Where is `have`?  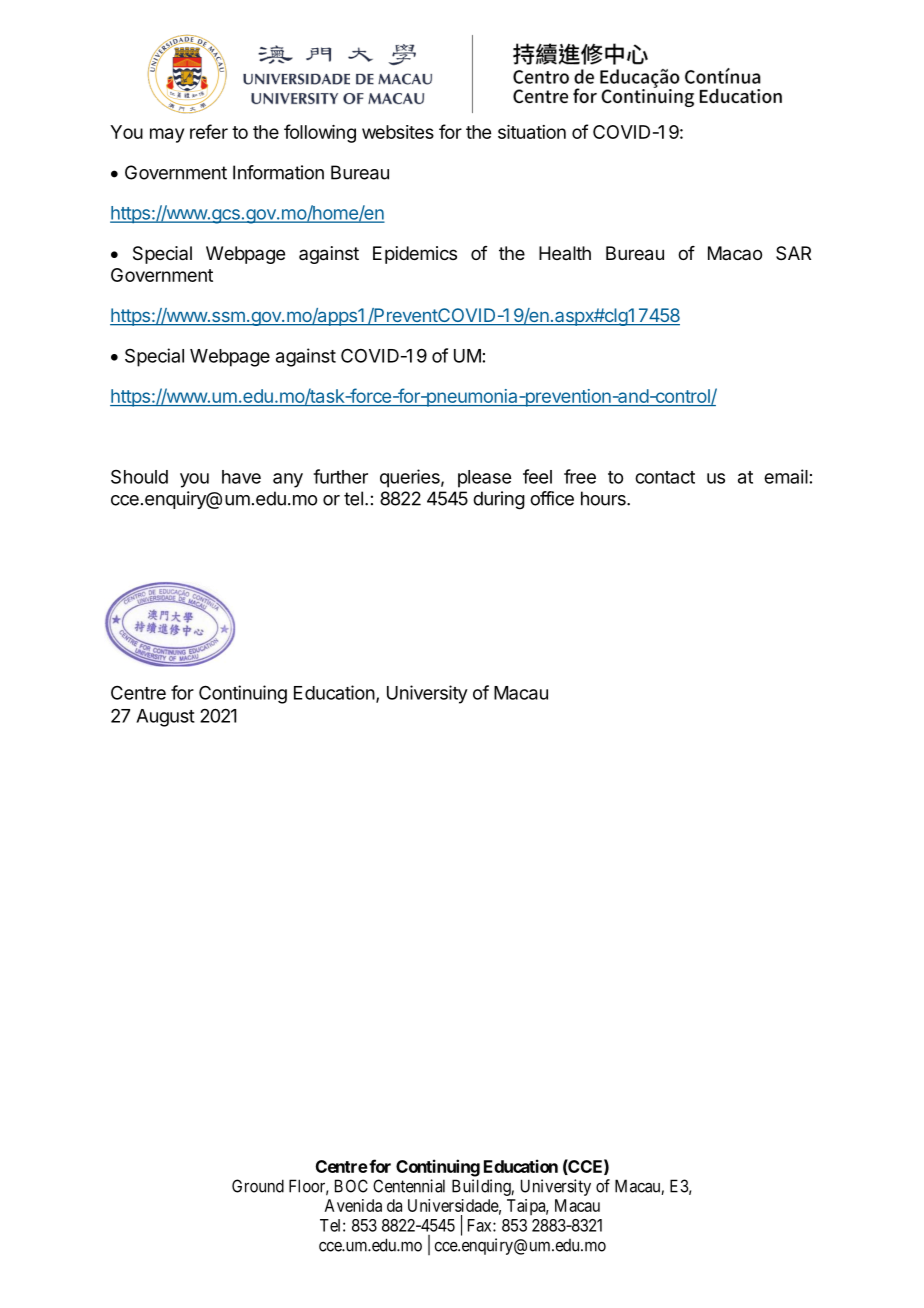
have is located at coordinates (241, 477).
